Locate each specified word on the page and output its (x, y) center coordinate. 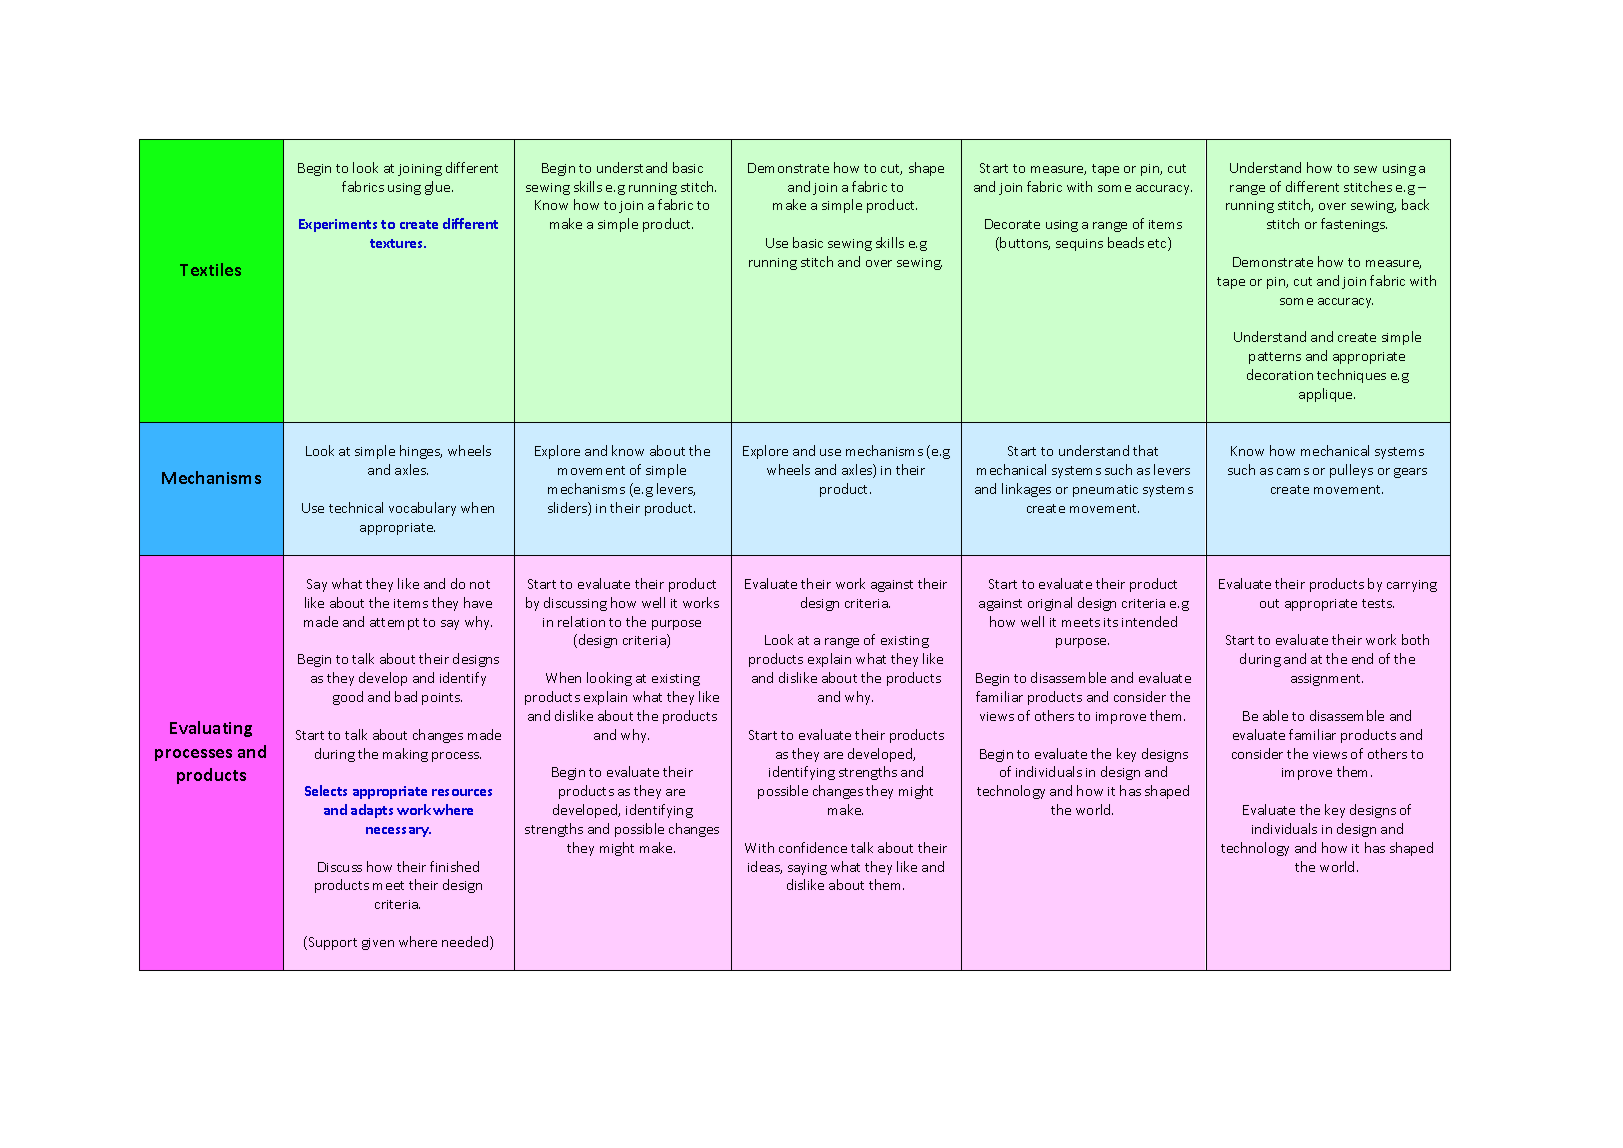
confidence (813, 847)
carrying (1412, 586)
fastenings (1354, 225)
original (1050, 604)
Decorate (1012, 224)
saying (807, 869)
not (480, 584)
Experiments (338, 225)
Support (331, 943)
